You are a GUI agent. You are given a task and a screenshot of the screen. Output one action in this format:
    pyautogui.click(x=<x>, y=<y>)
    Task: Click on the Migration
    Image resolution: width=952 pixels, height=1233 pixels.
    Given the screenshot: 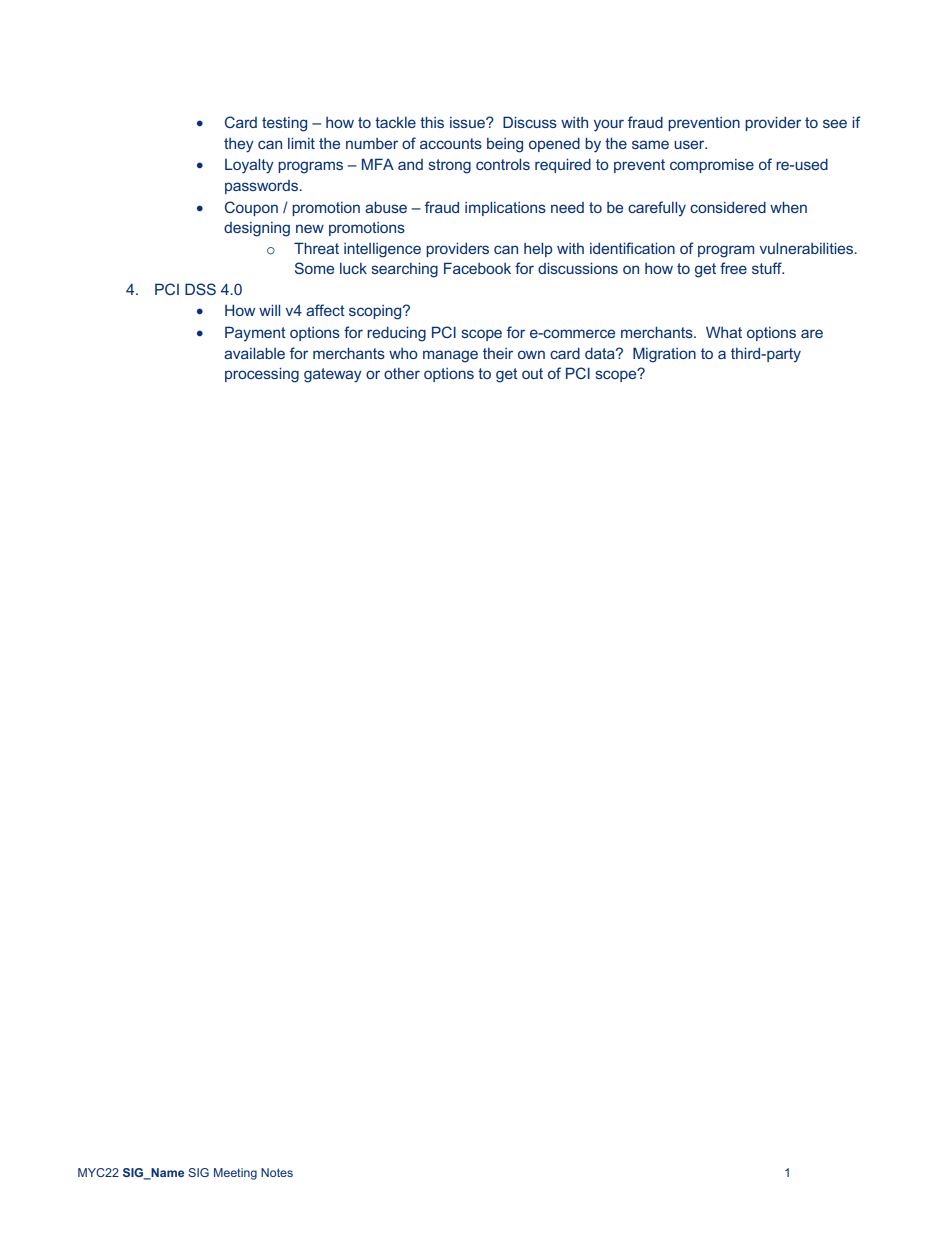 What is the action you would take?
    pyautogui.click(x=664, y=355)
